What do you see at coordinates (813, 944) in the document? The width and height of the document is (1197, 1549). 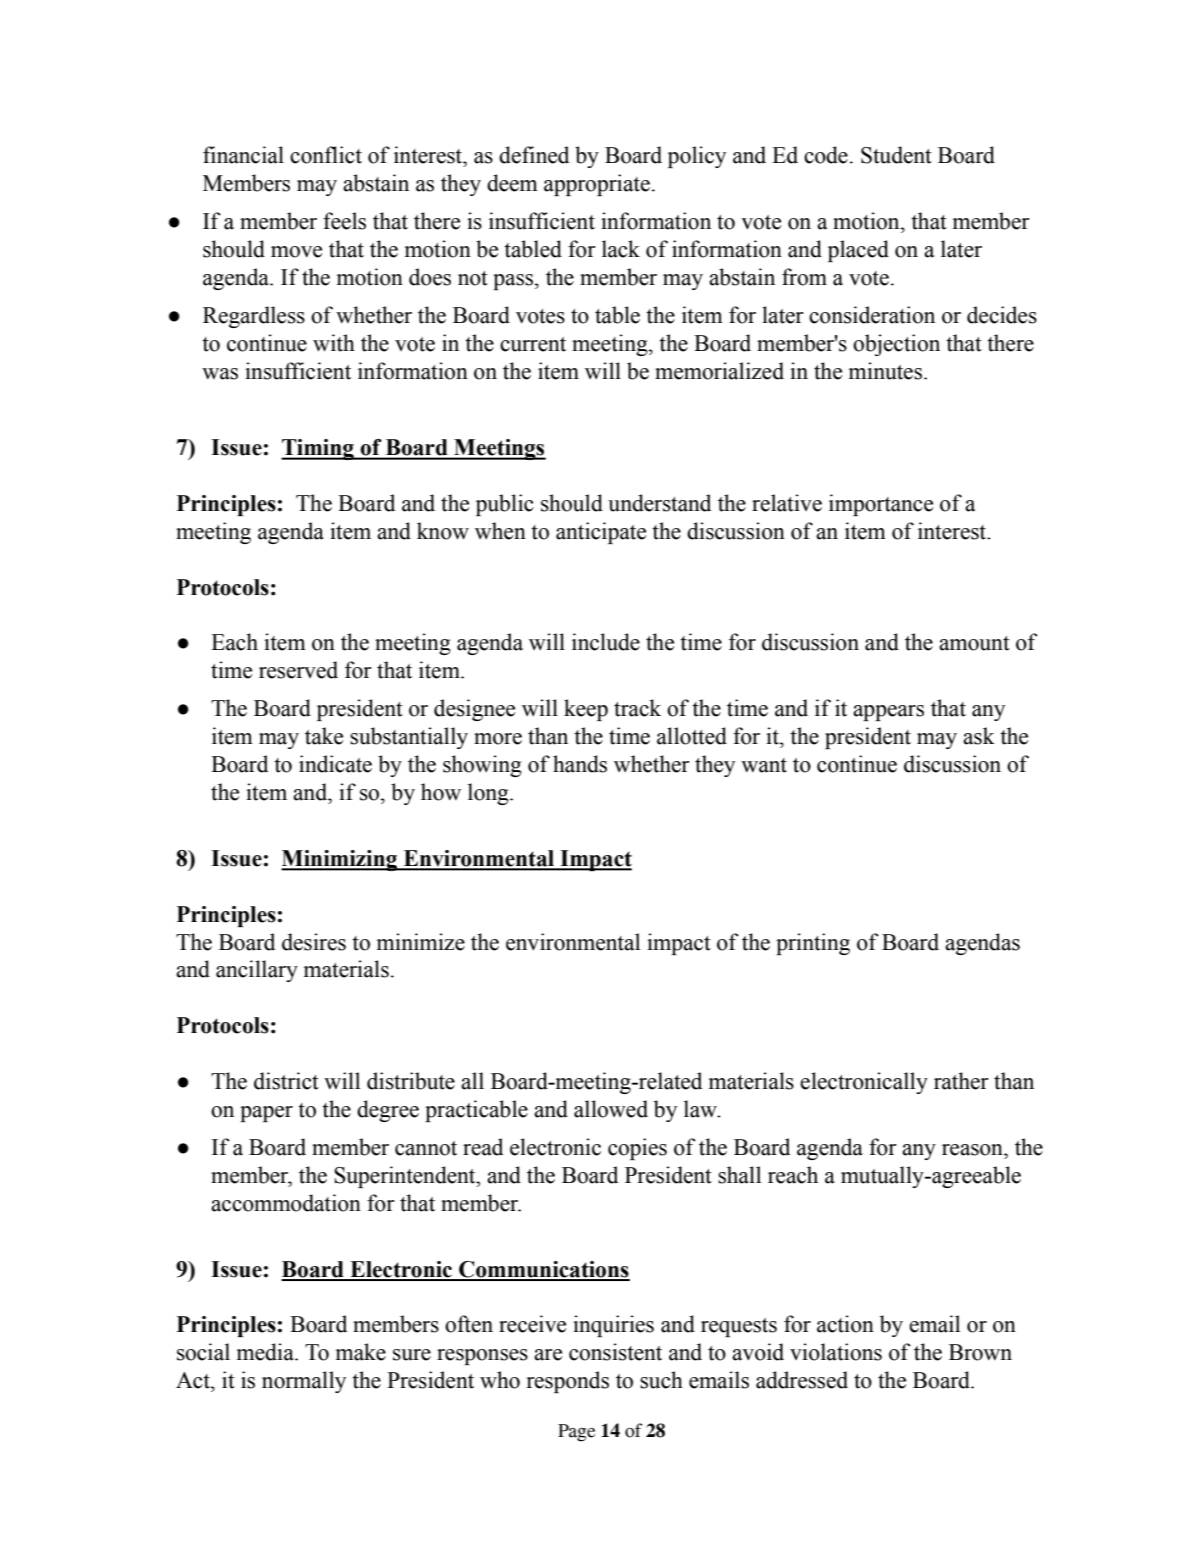 I see `printing` at bounding box center [813, 944].
